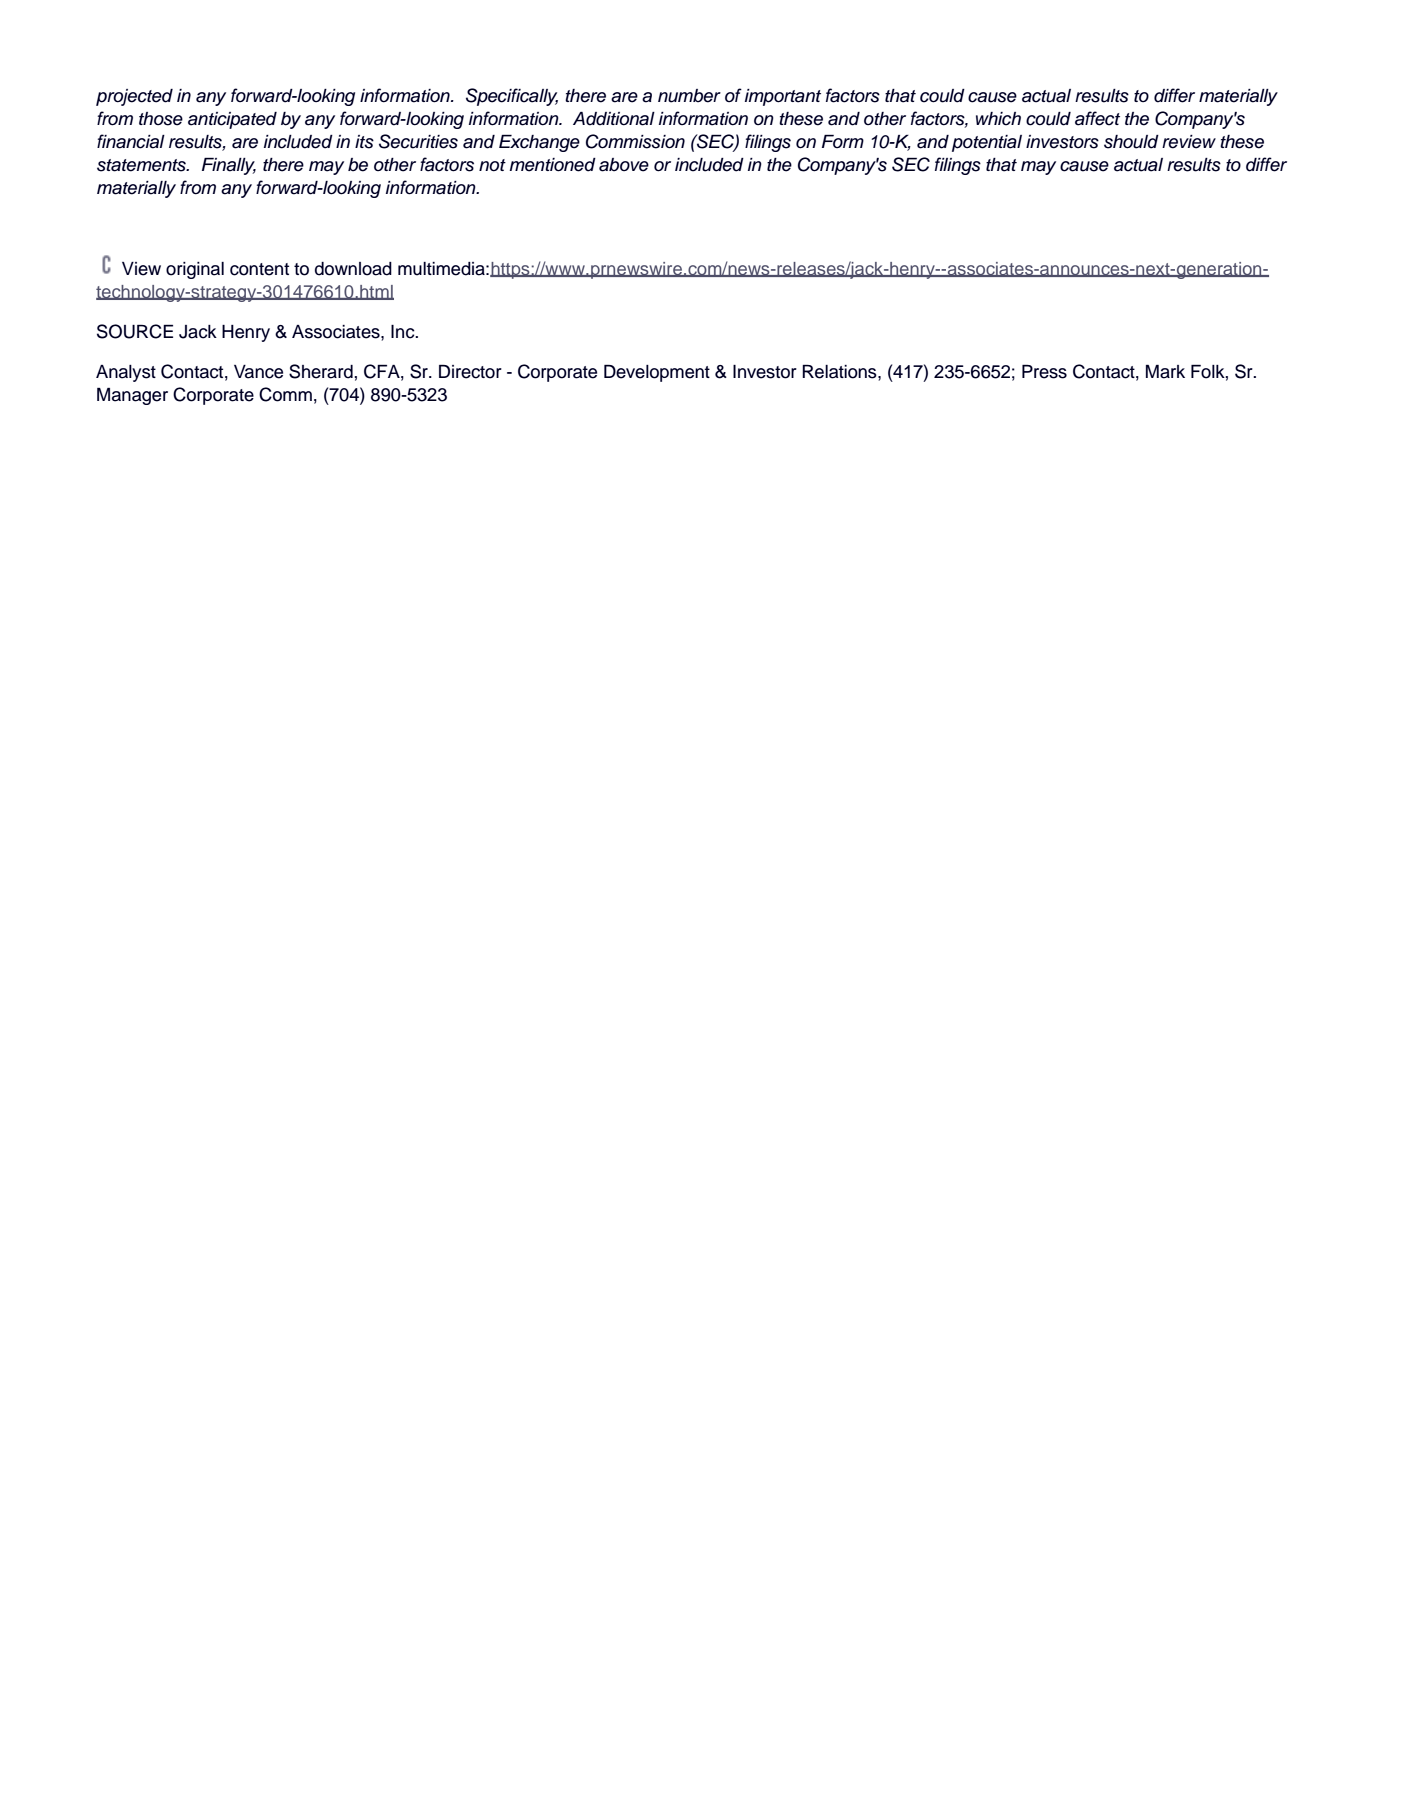 The width and height of the image is (1402, 1814). Describe the element at coordinates (624, 165) in the image. I see `above` at that location.
